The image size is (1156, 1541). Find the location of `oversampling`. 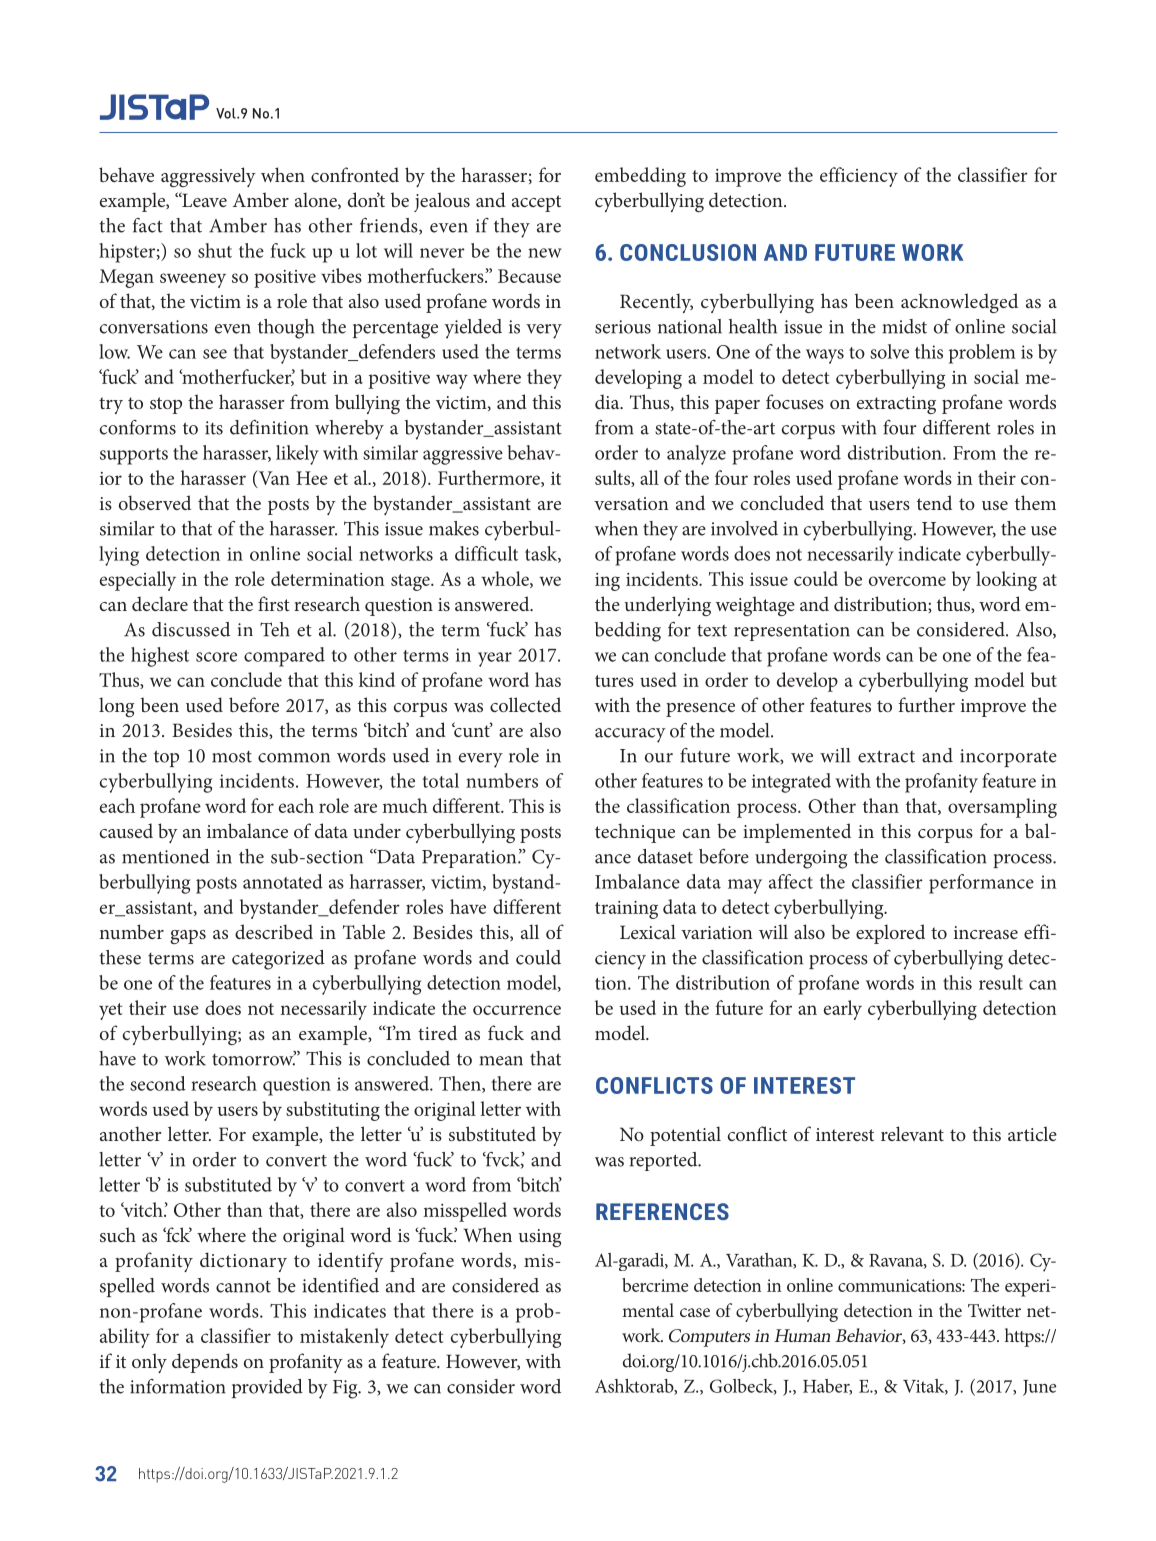

oversampling is located at coordinates (1002, 808).
